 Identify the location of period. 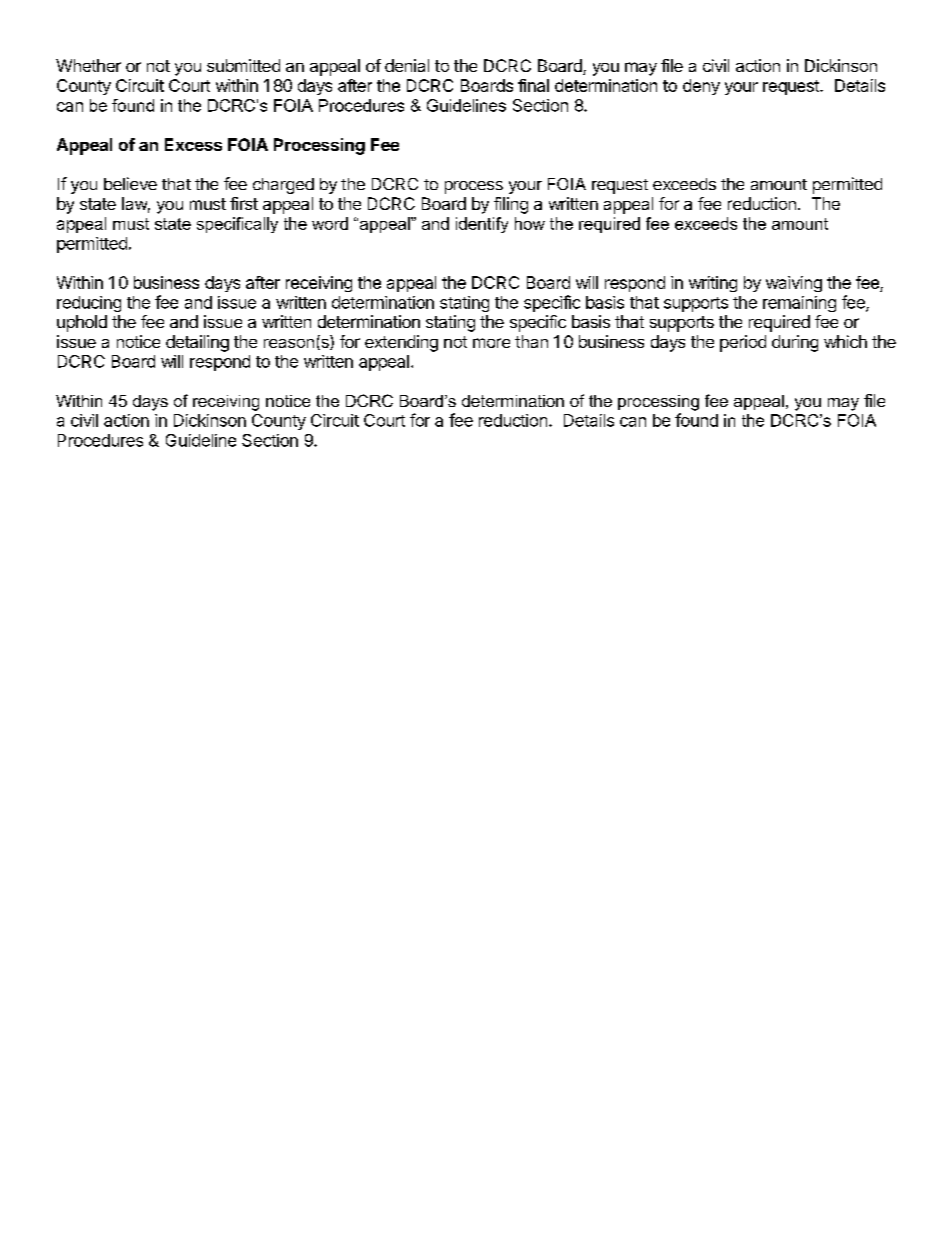
(743, 343).
